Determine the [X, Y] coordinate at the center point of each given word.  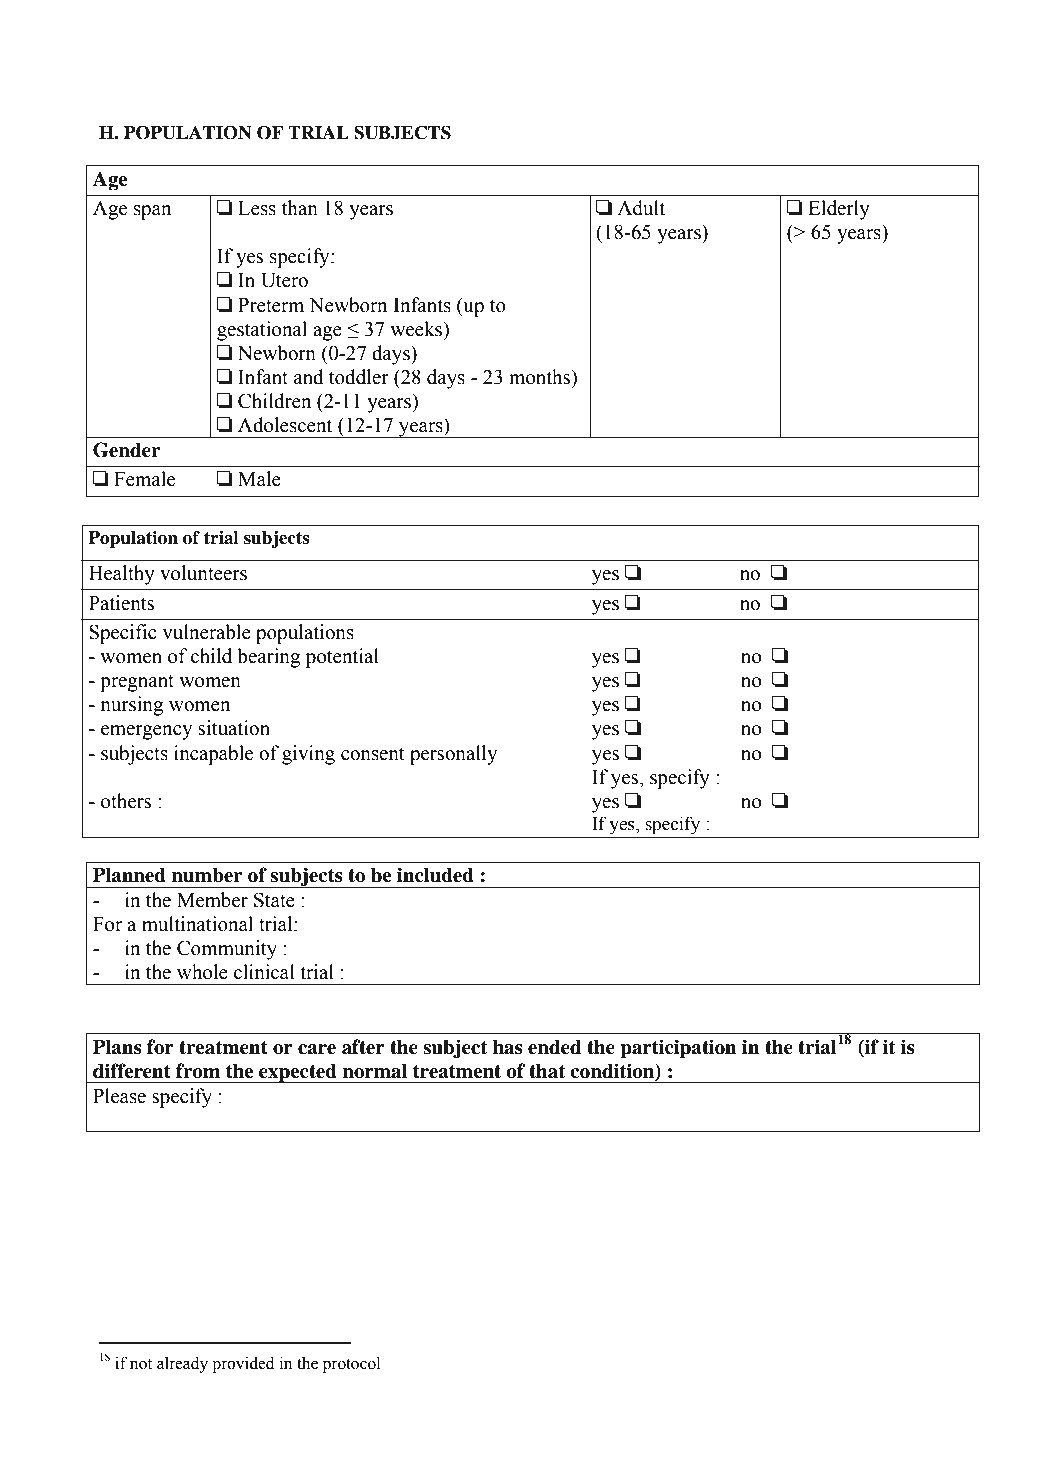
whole [202, 972]
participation [678, 1049]
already [182, 1364]
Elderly [839, 210]
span [152, 212]
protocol [351, 1365]
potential [342, 658]
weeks [417, 329]
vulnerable [206, 632]
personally [453, 755]
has [508, 1047]
